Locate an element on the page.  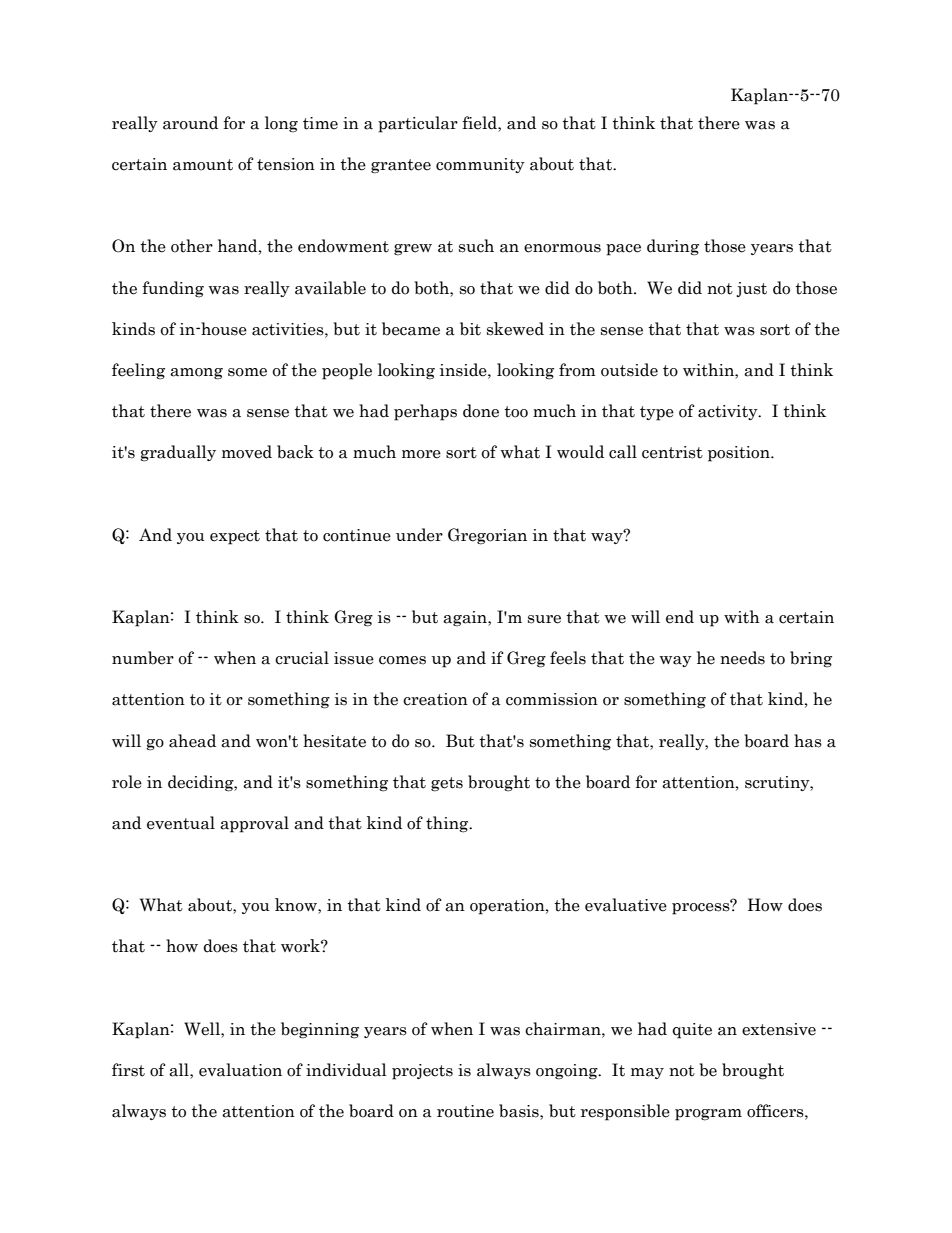
number is located at coordinates (143, 658).
